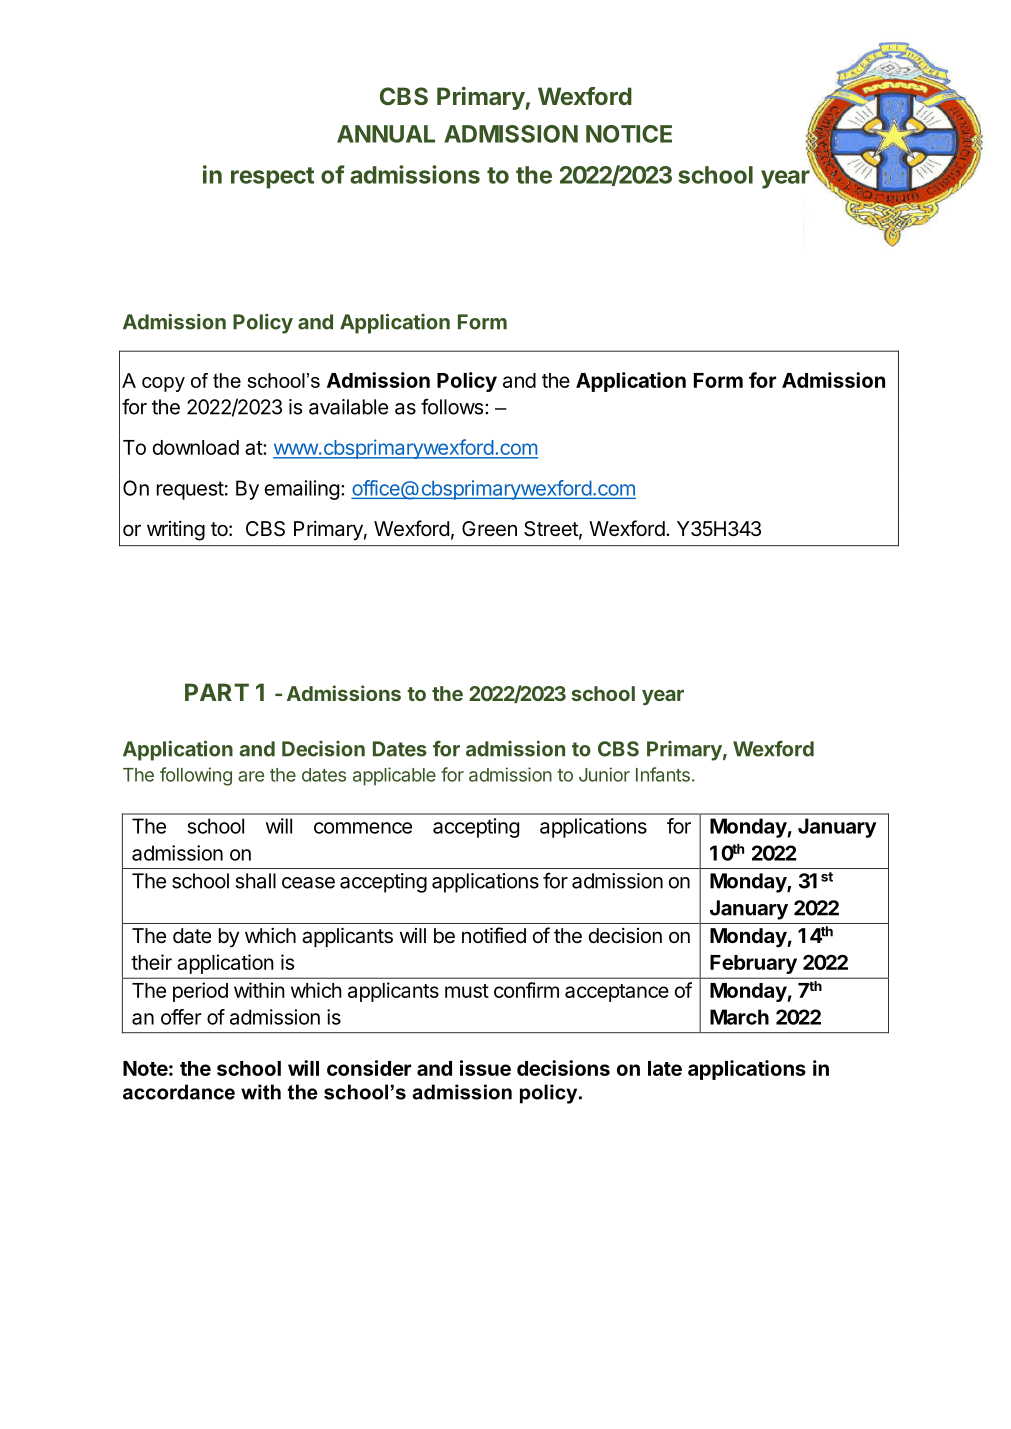  What do you see at coordinates (452, 406) in the page?
I see `follows` at bounding box center [452, 406].
